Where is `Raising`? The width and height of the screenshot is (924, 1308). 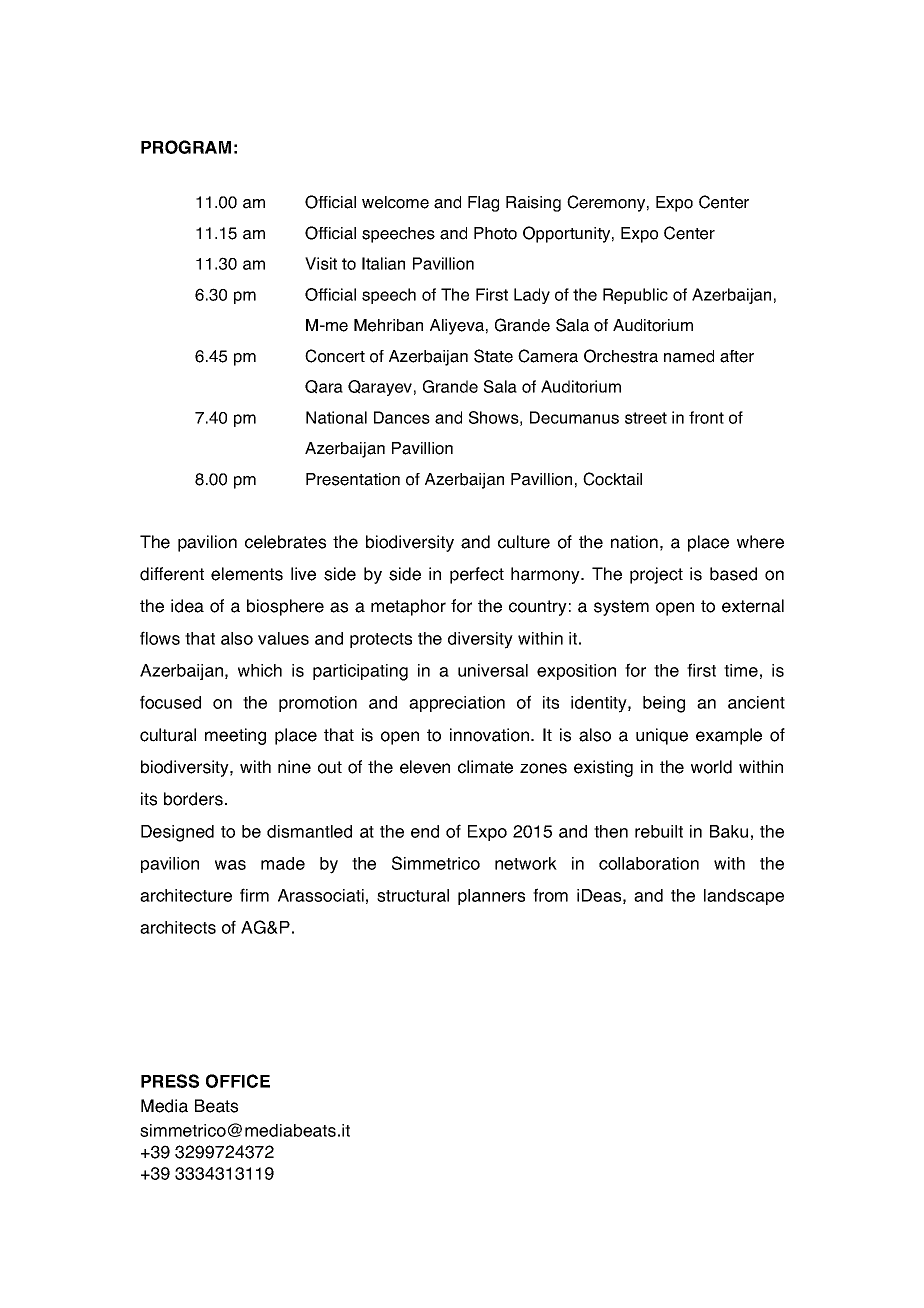 Raising is located at coordinates (533, 204).
